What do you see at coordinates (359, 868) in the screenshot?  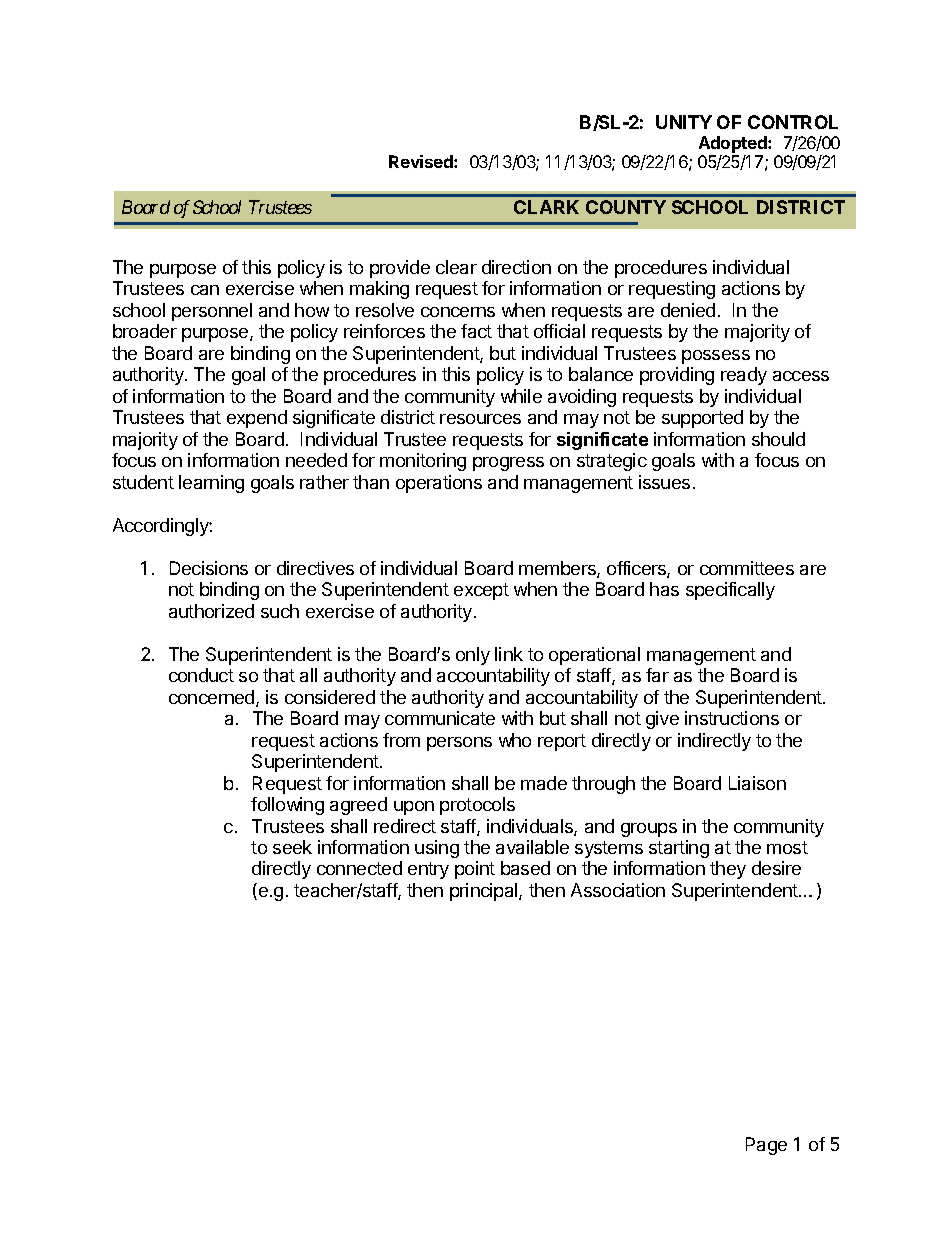 I see `connected` at bounding box center [359, 868].
